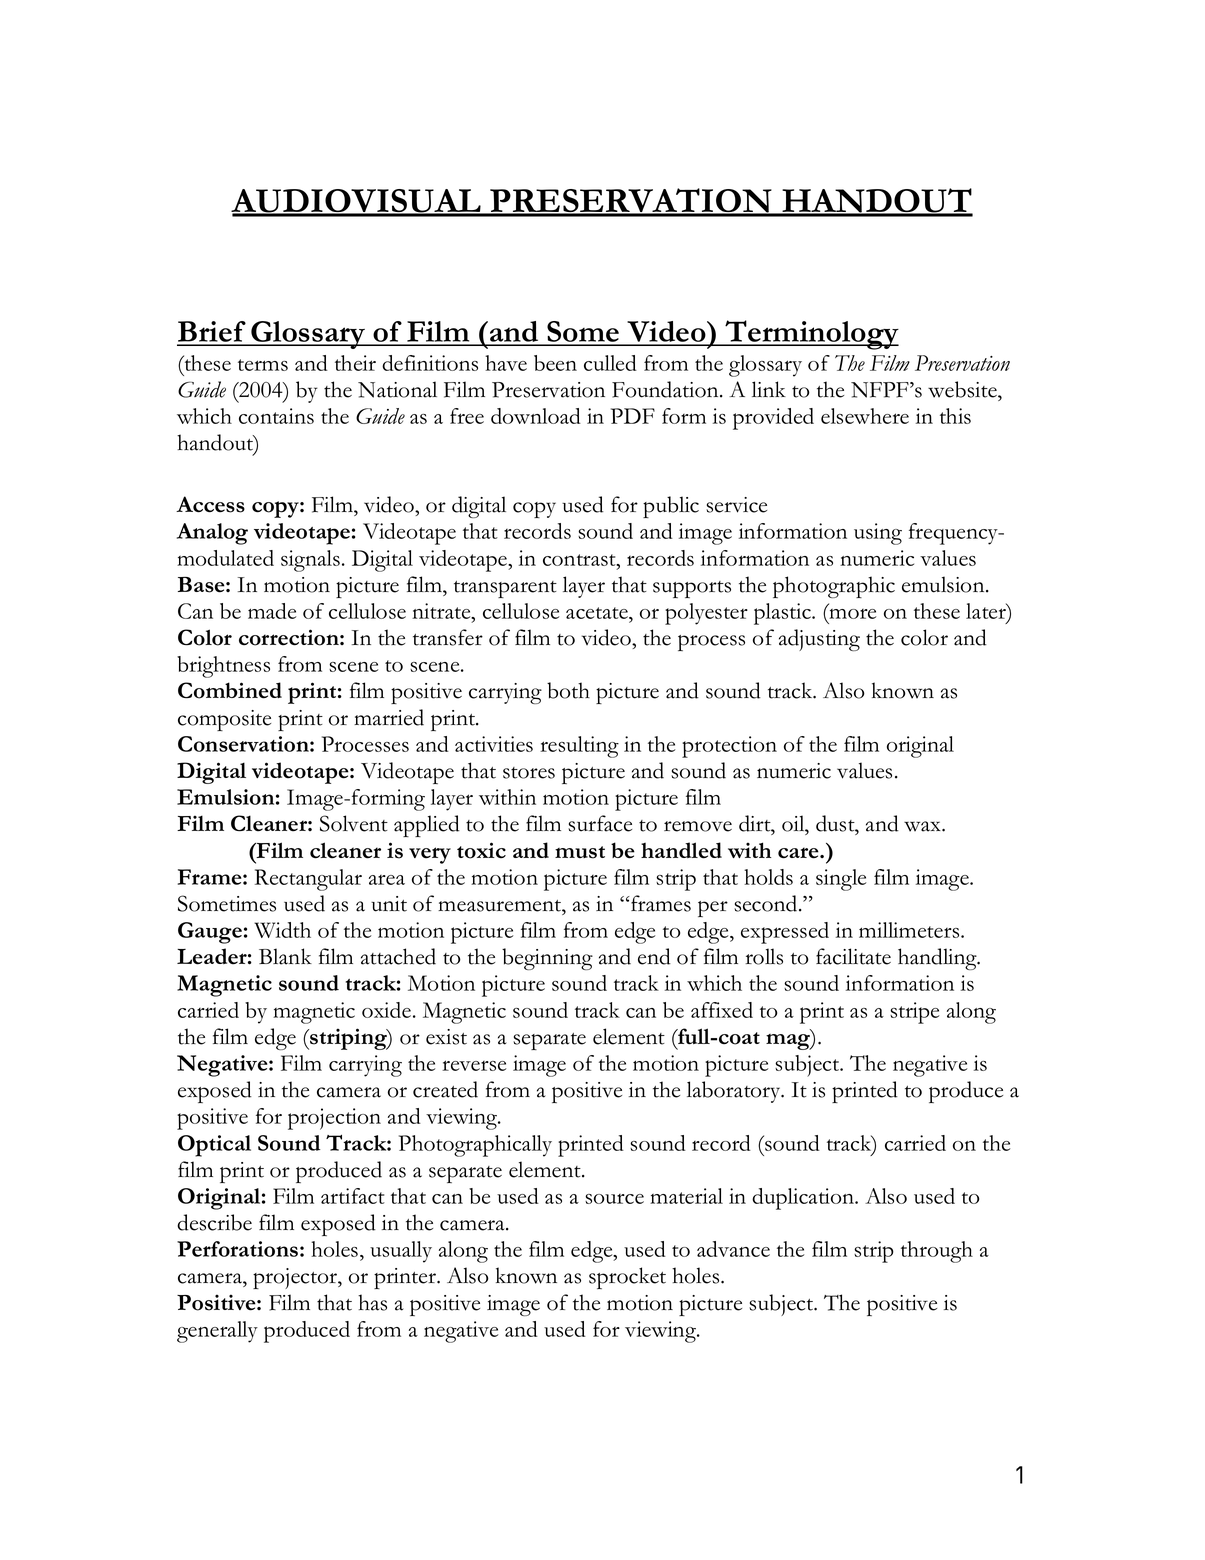 Image resolution: width=1205 pixels, height=1560 pixels. What do you see at coordinates (811, 335) in the page?
I see `Terminology` at bounding box center [811, 335].
